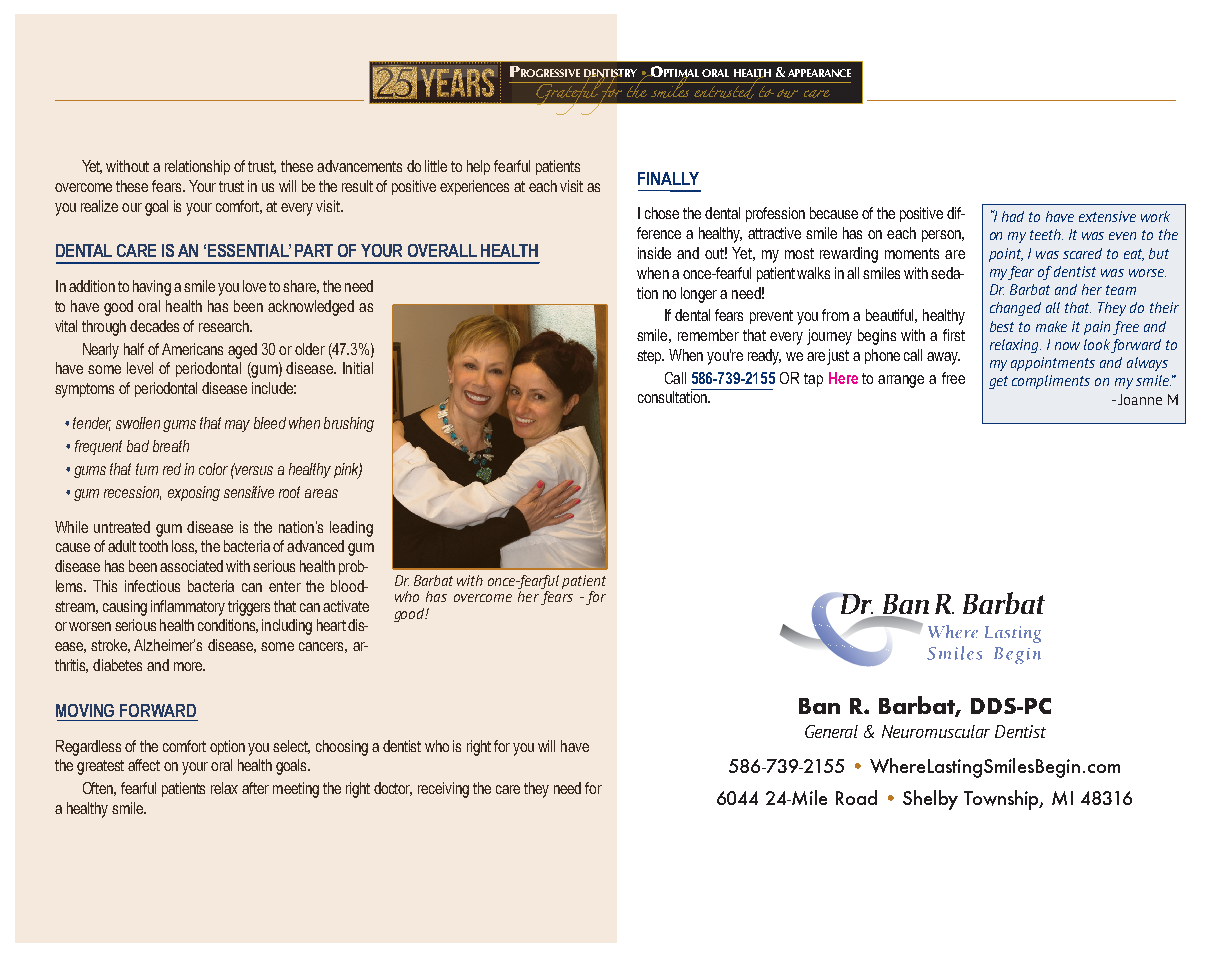  What do you see at coordinates (188, 608) in the document?
I see `inflammatory` at bounding box center [188, 608].
